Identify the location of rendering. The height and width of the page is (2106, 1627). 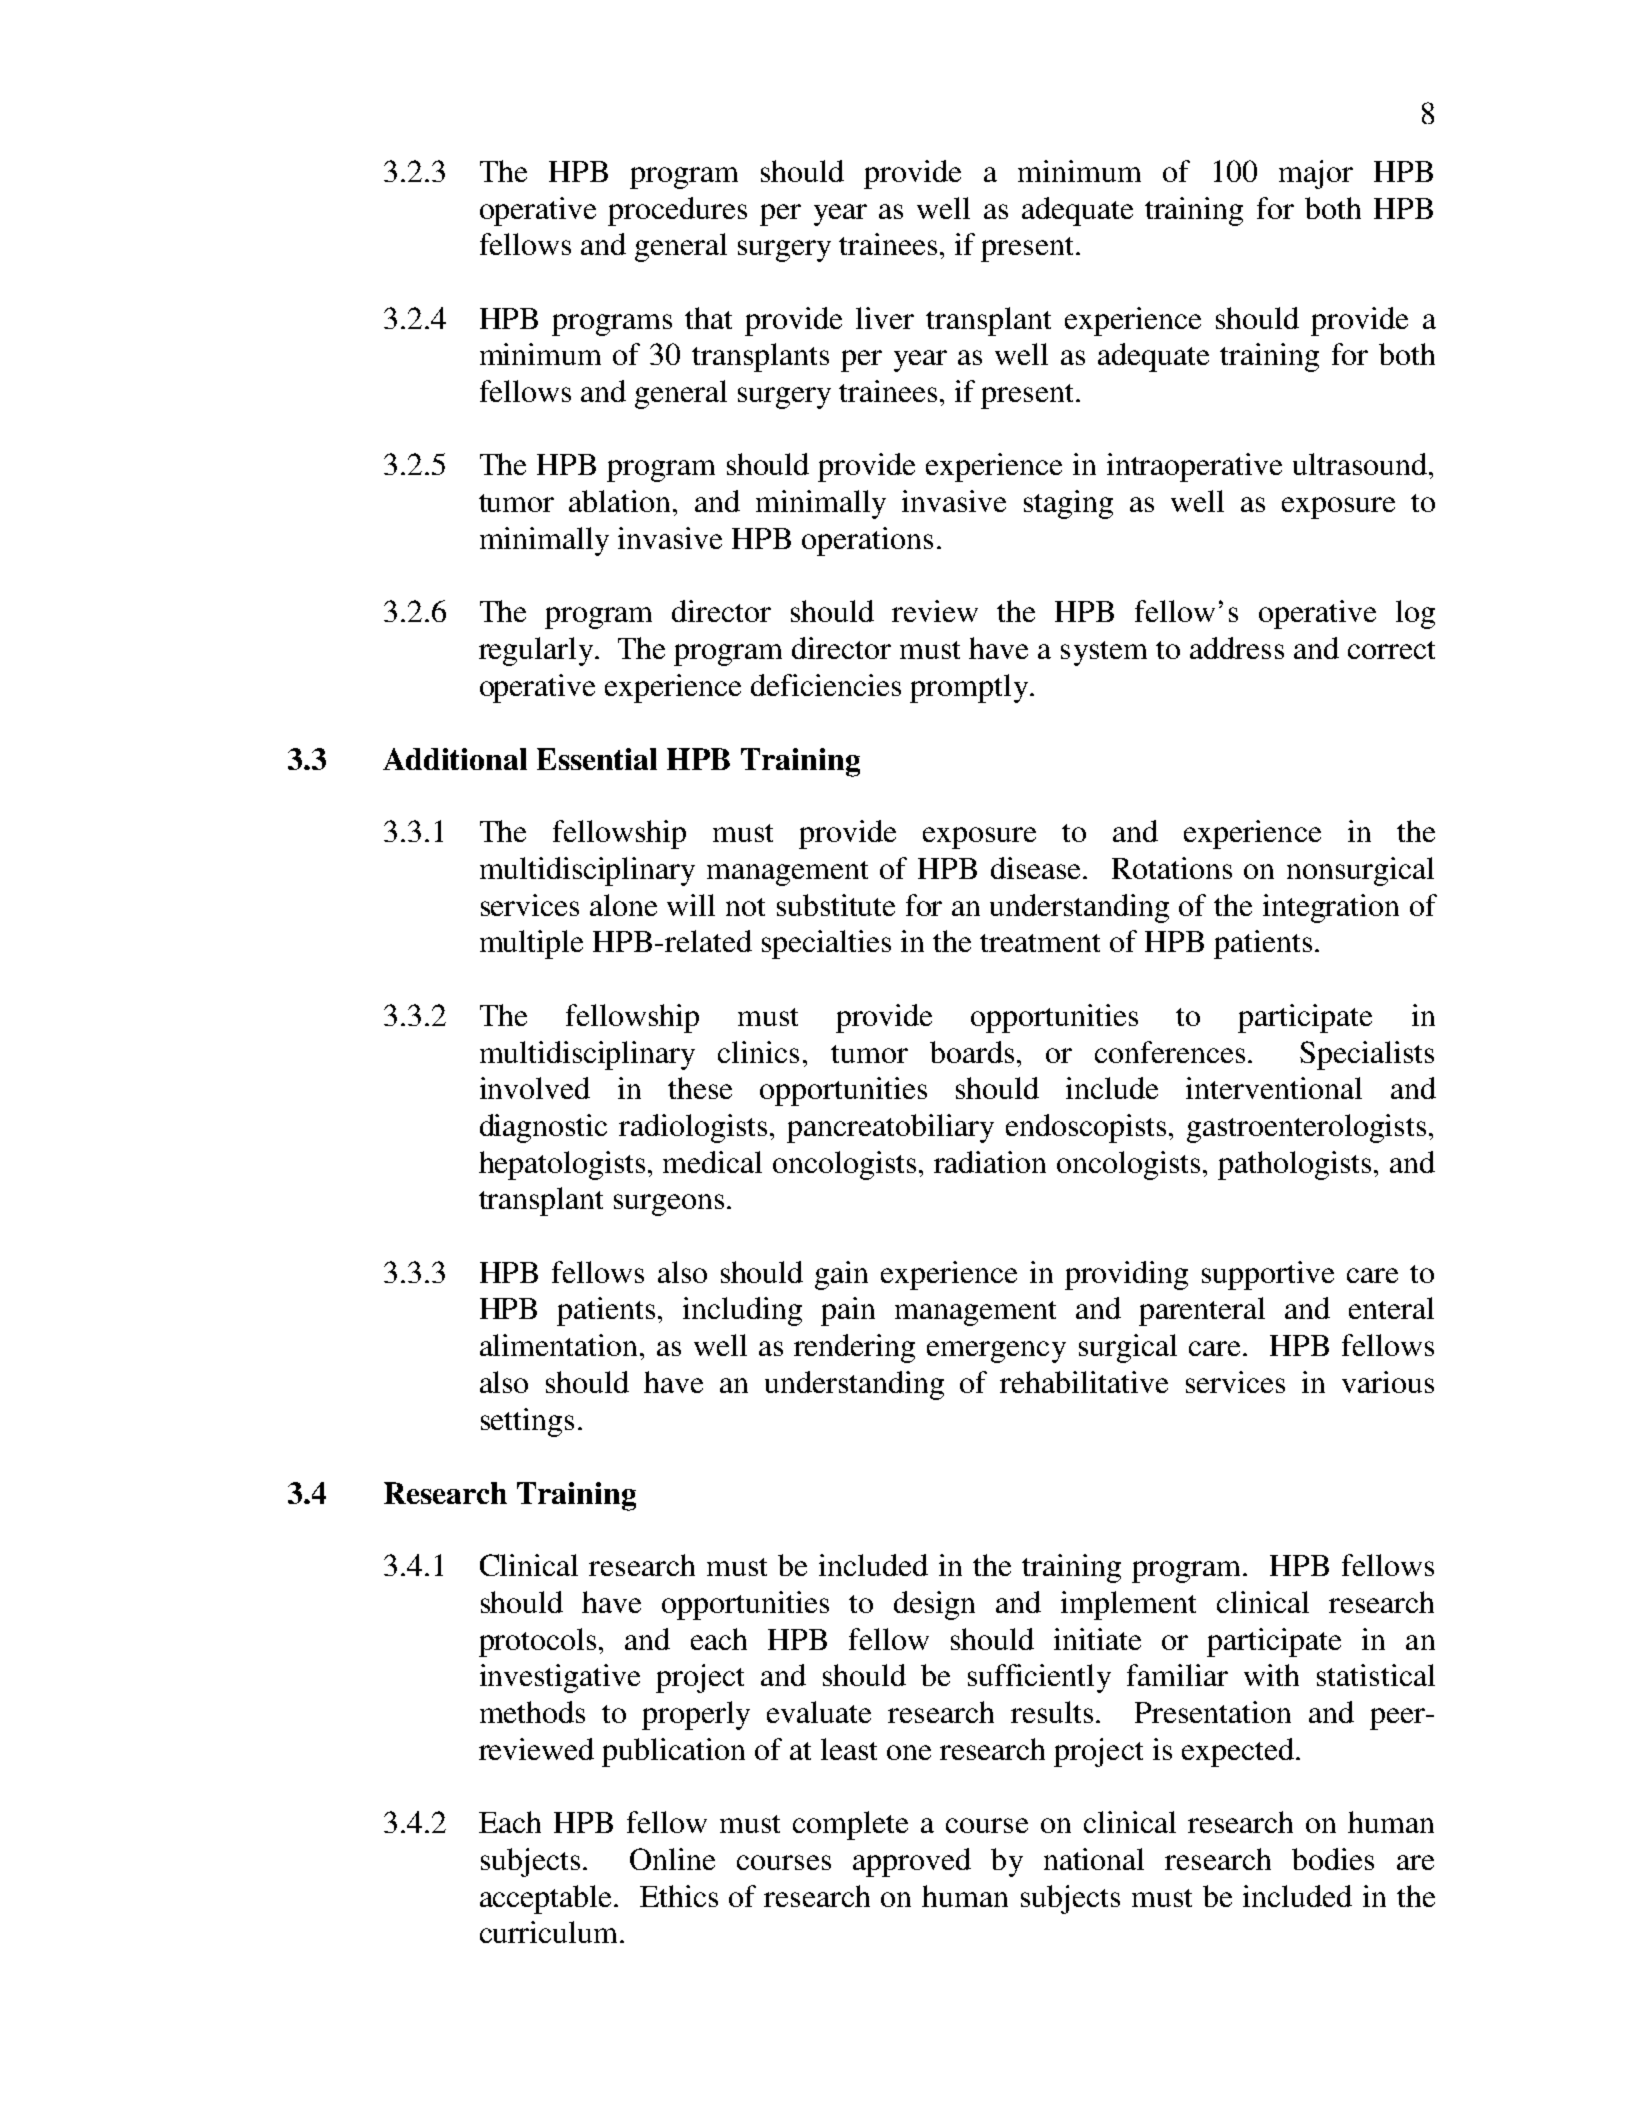
(854, 1348).
